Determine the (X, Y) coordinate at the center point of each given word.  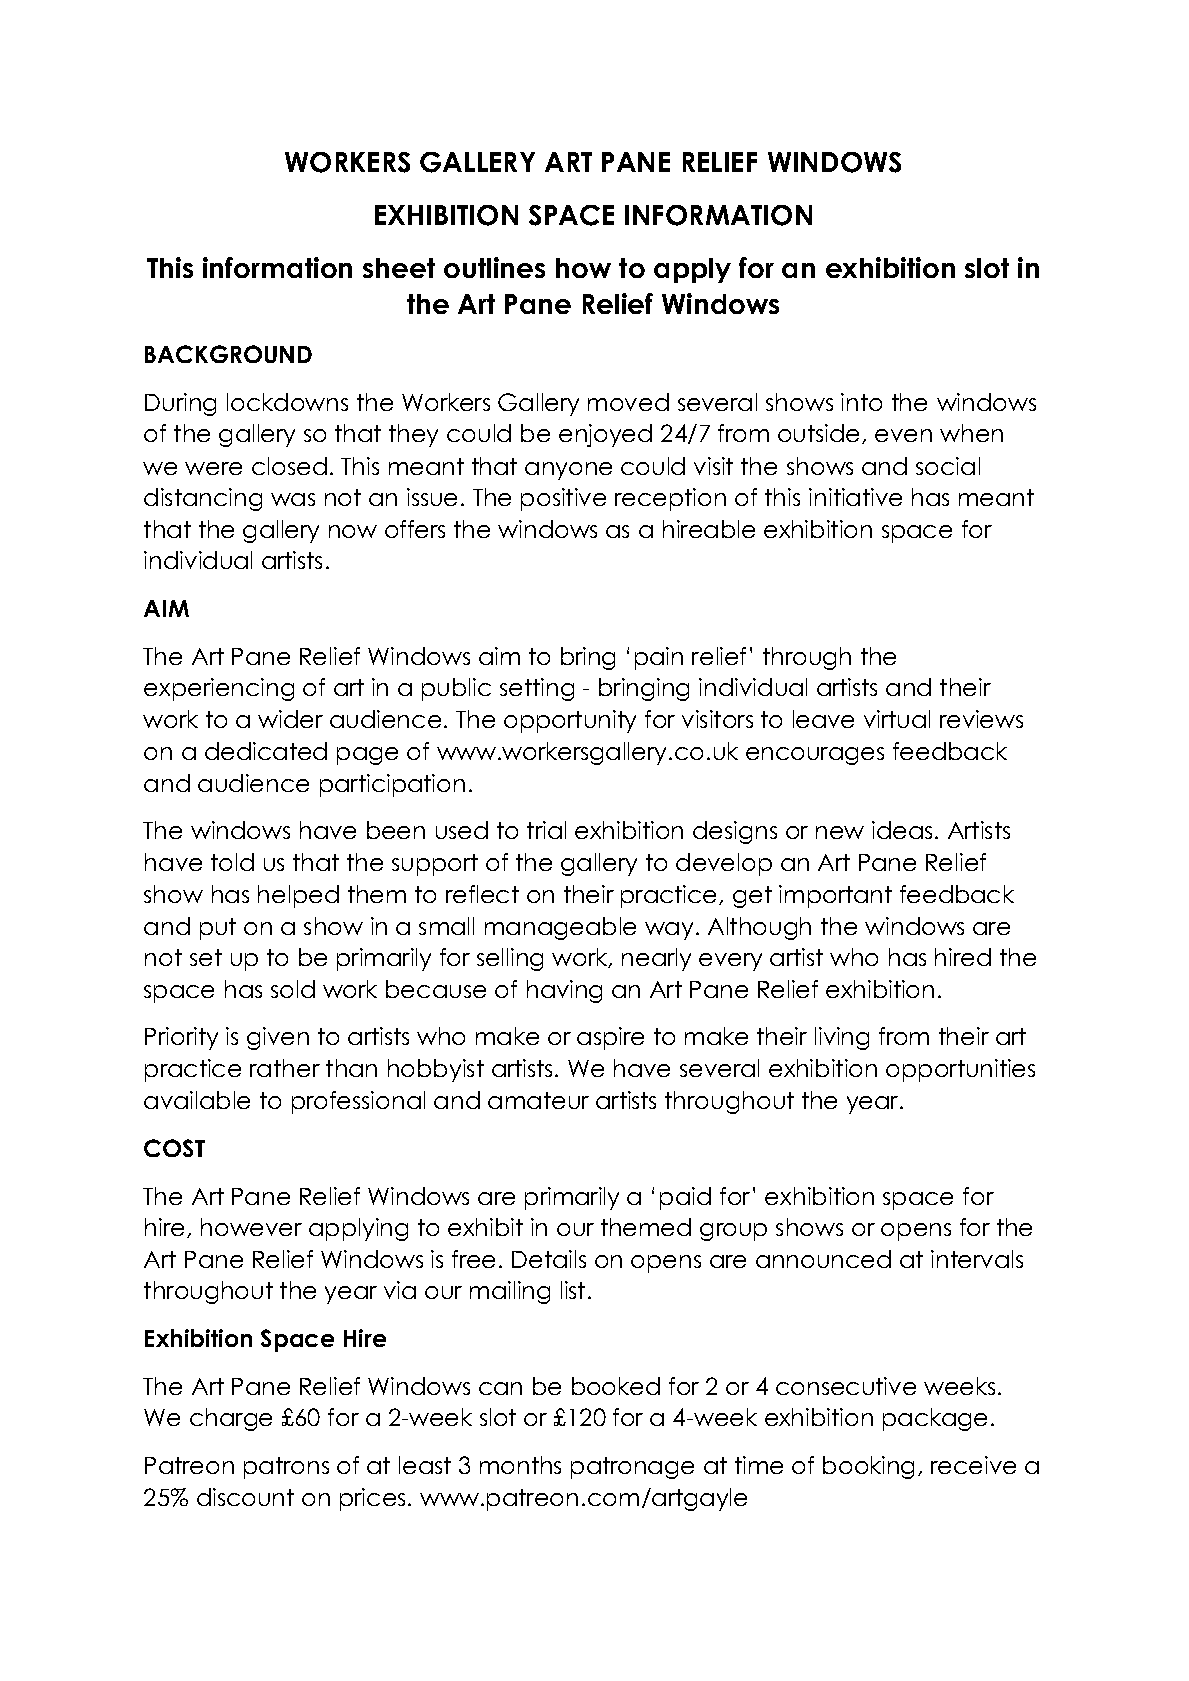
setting (537, 689)
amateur (538, 1100)
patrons (286, 1468)
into (861, 402)
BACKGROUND (228, 354)
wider (290, 719)
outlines (494, 267)
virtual (897, 719)
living (842, 1038)
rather (285, 1068)
